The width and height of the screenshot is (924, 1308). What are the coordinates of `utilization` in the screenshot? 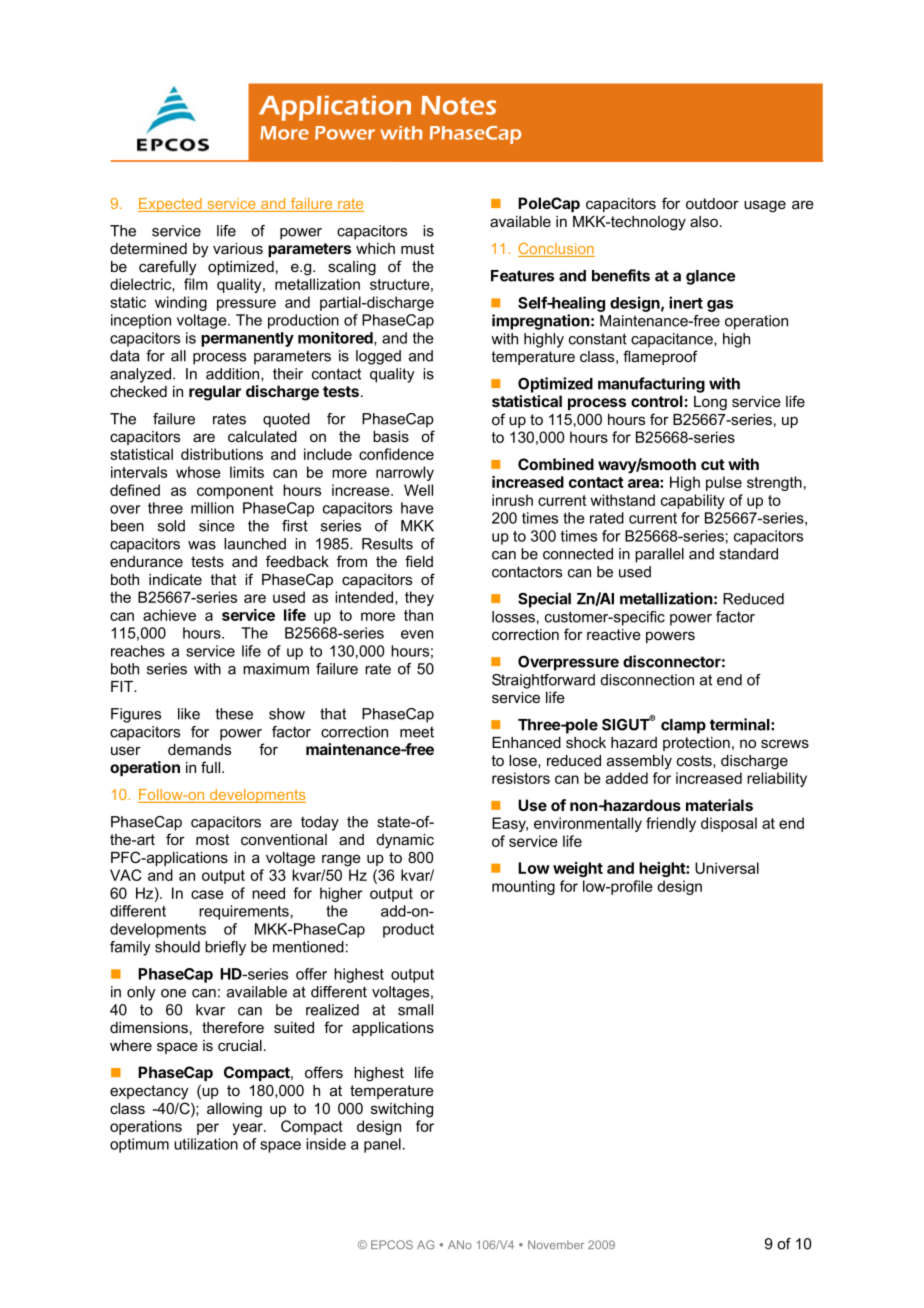 It's located at (206, 1144).
